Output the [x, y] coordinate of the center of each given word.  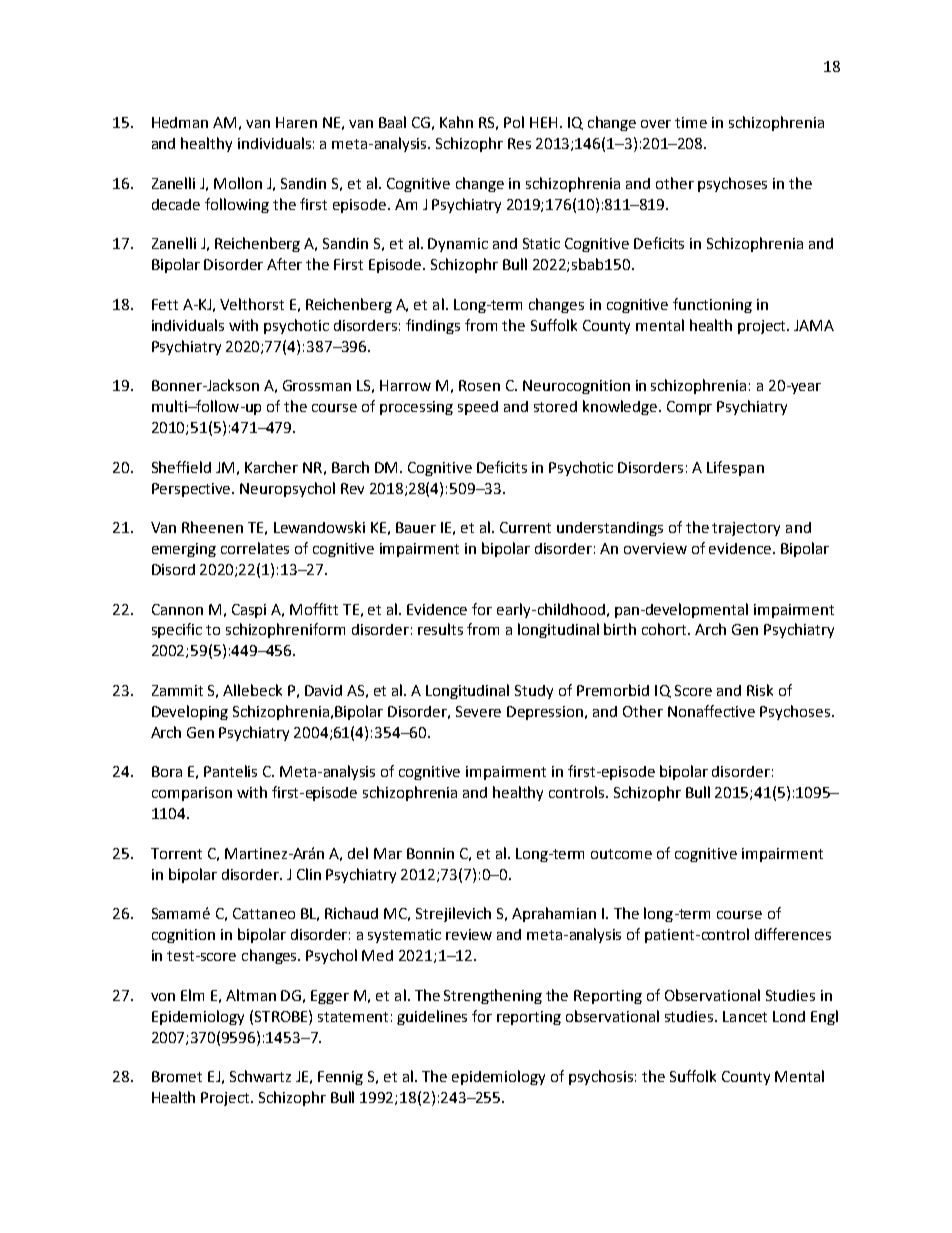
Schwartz [260, 1076]
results [440, 629]
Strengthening [493, 996]
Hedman [180, 122]
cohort [666, 629]
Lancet [745, 1016]
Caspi [249, 611]
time [691, 122]
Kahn [456, 122]
